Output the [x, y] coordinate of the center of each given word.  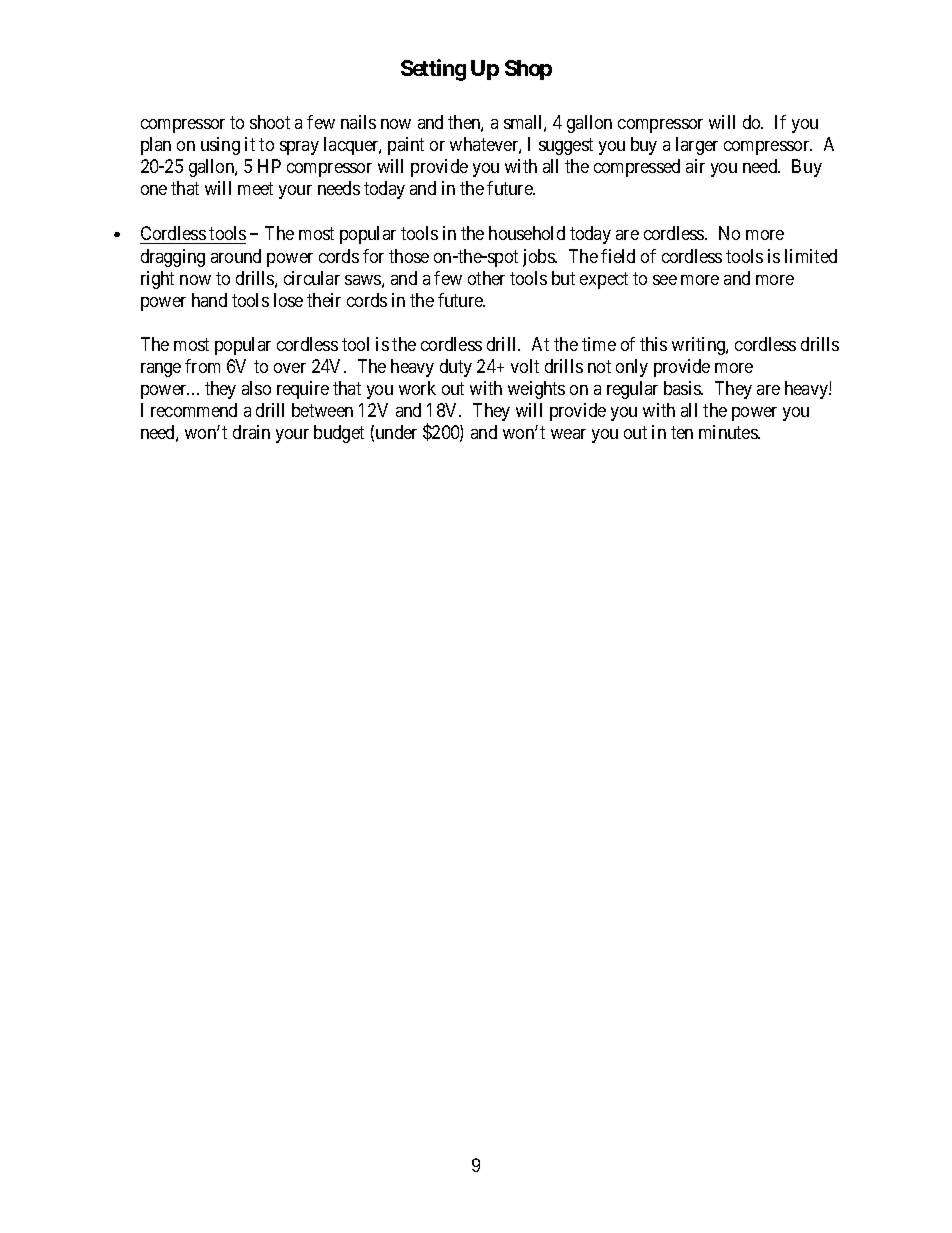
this [653, 344]
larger [697, 146]
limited [811, 256]
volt [525, 366]
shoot [270, 122]
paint [406, 146]
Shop [528, 70]
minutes [729, 432]
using [220, 146]
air [695, 166]
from [202, 366]
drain [251, 432]
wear [568, 434]
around [236, 256]
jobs [539, 258]
